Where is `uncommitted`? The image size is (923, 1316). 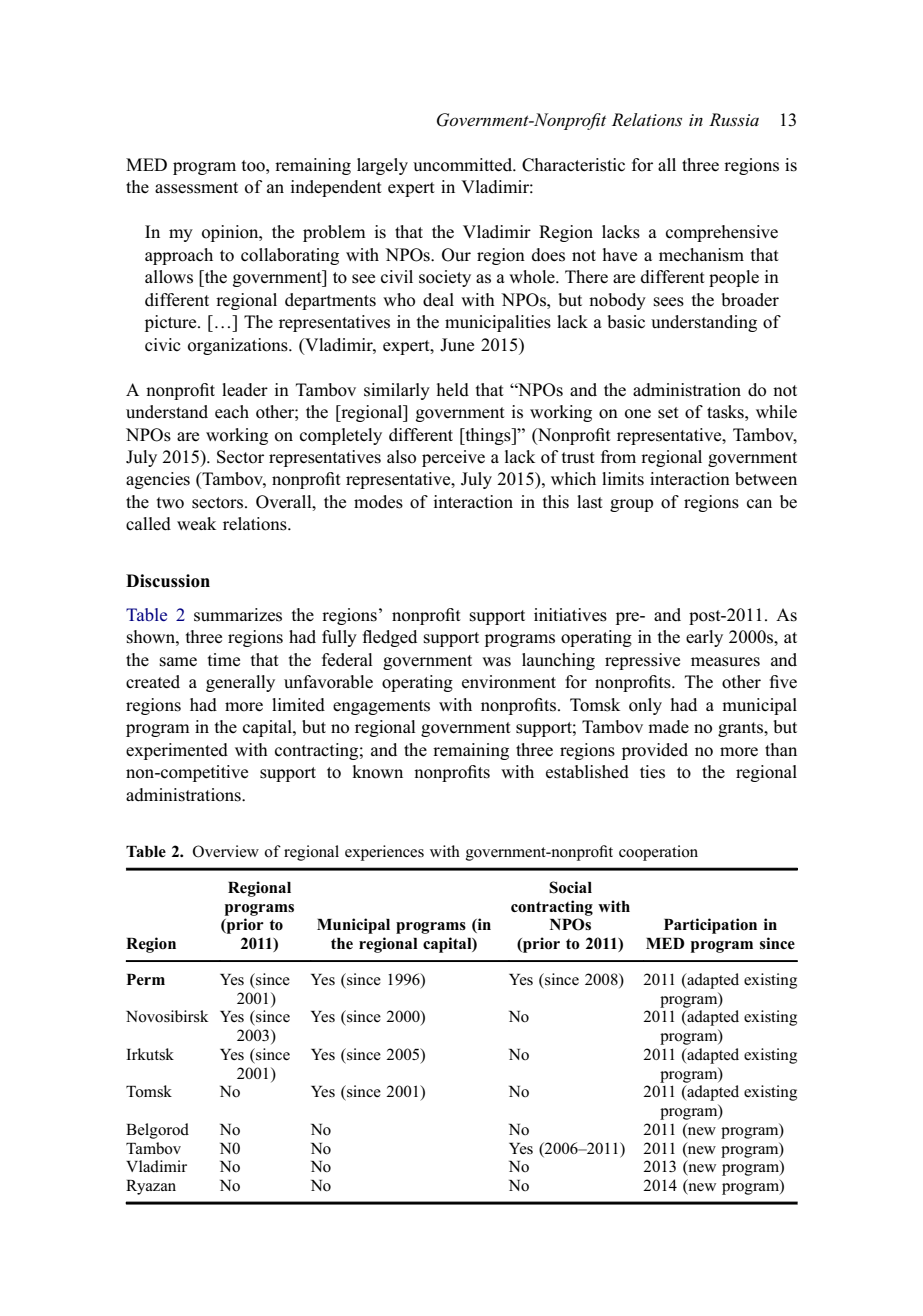 uncommitted is located at coordinates (464, 165).
